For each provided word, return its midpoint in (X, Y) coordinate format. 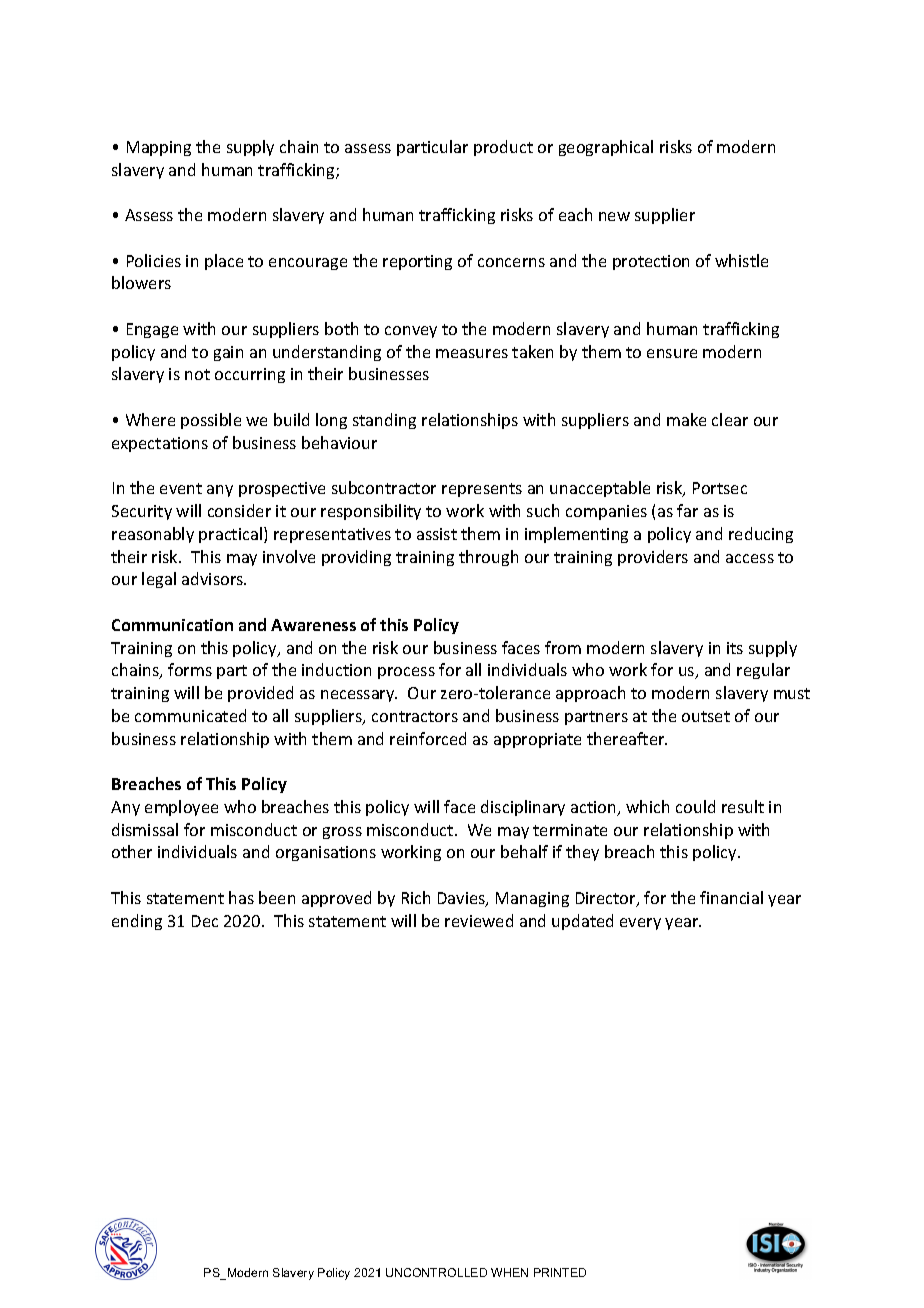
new (614, 216)
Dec (205, 921)
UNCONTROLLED (436, 1272)
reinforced (428, 738)
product (503, 148)
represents (482, 490)
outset (706, 716)
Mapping (159, 148)
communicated (190, 715)
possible (211, 421)
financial (731, 897)
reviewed (479, 920)
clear (730, 419)
